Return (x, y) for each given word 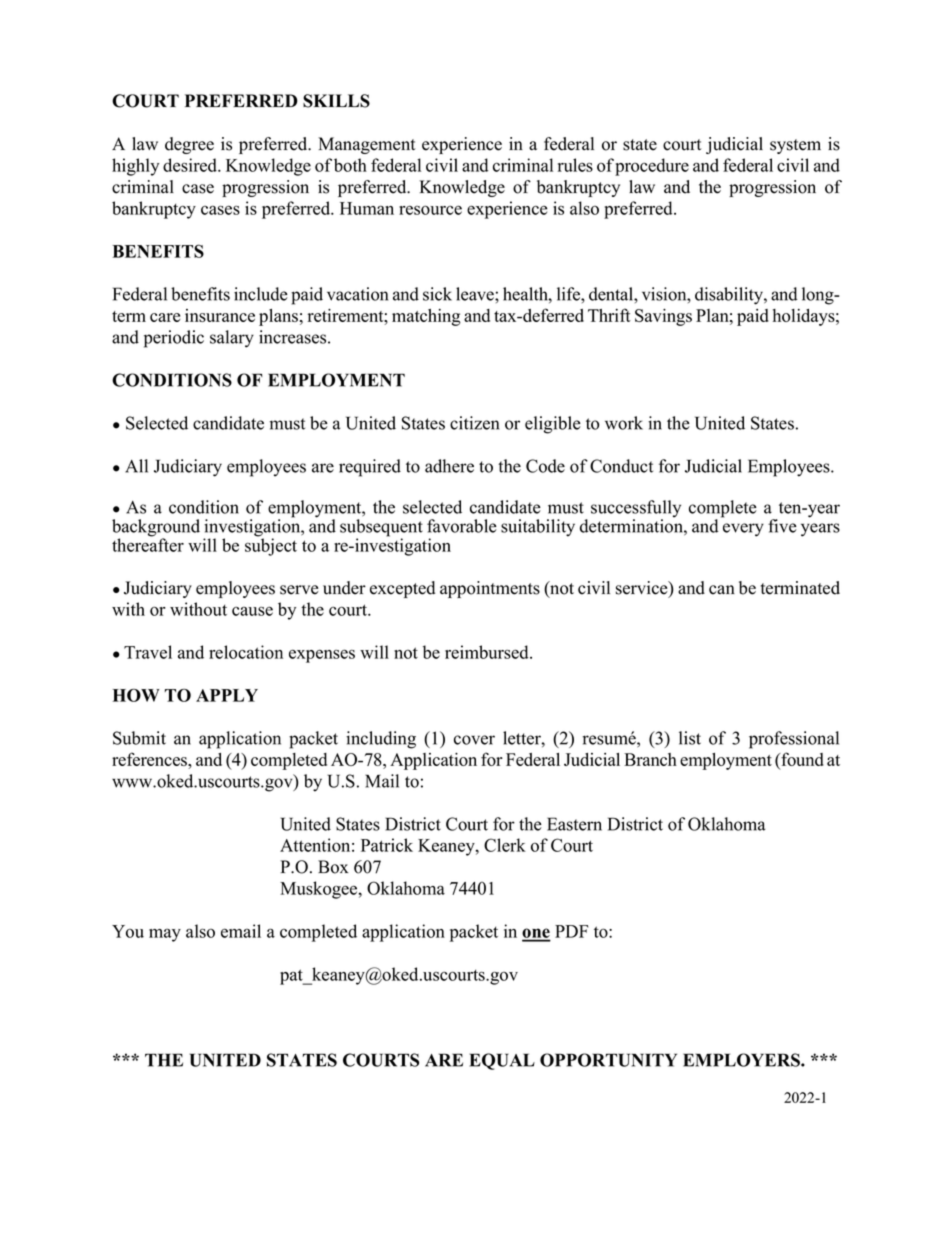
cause (252, 611)
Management (367, 145)
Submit (139, 738)
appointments (490, 589)
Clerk (505, 845)
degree (189, 145)
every (743, 530)
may (165, 935)
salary (232, 339)
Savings (663, 317)
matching (426, 317)
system (795, 146)
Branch (650, 759)
